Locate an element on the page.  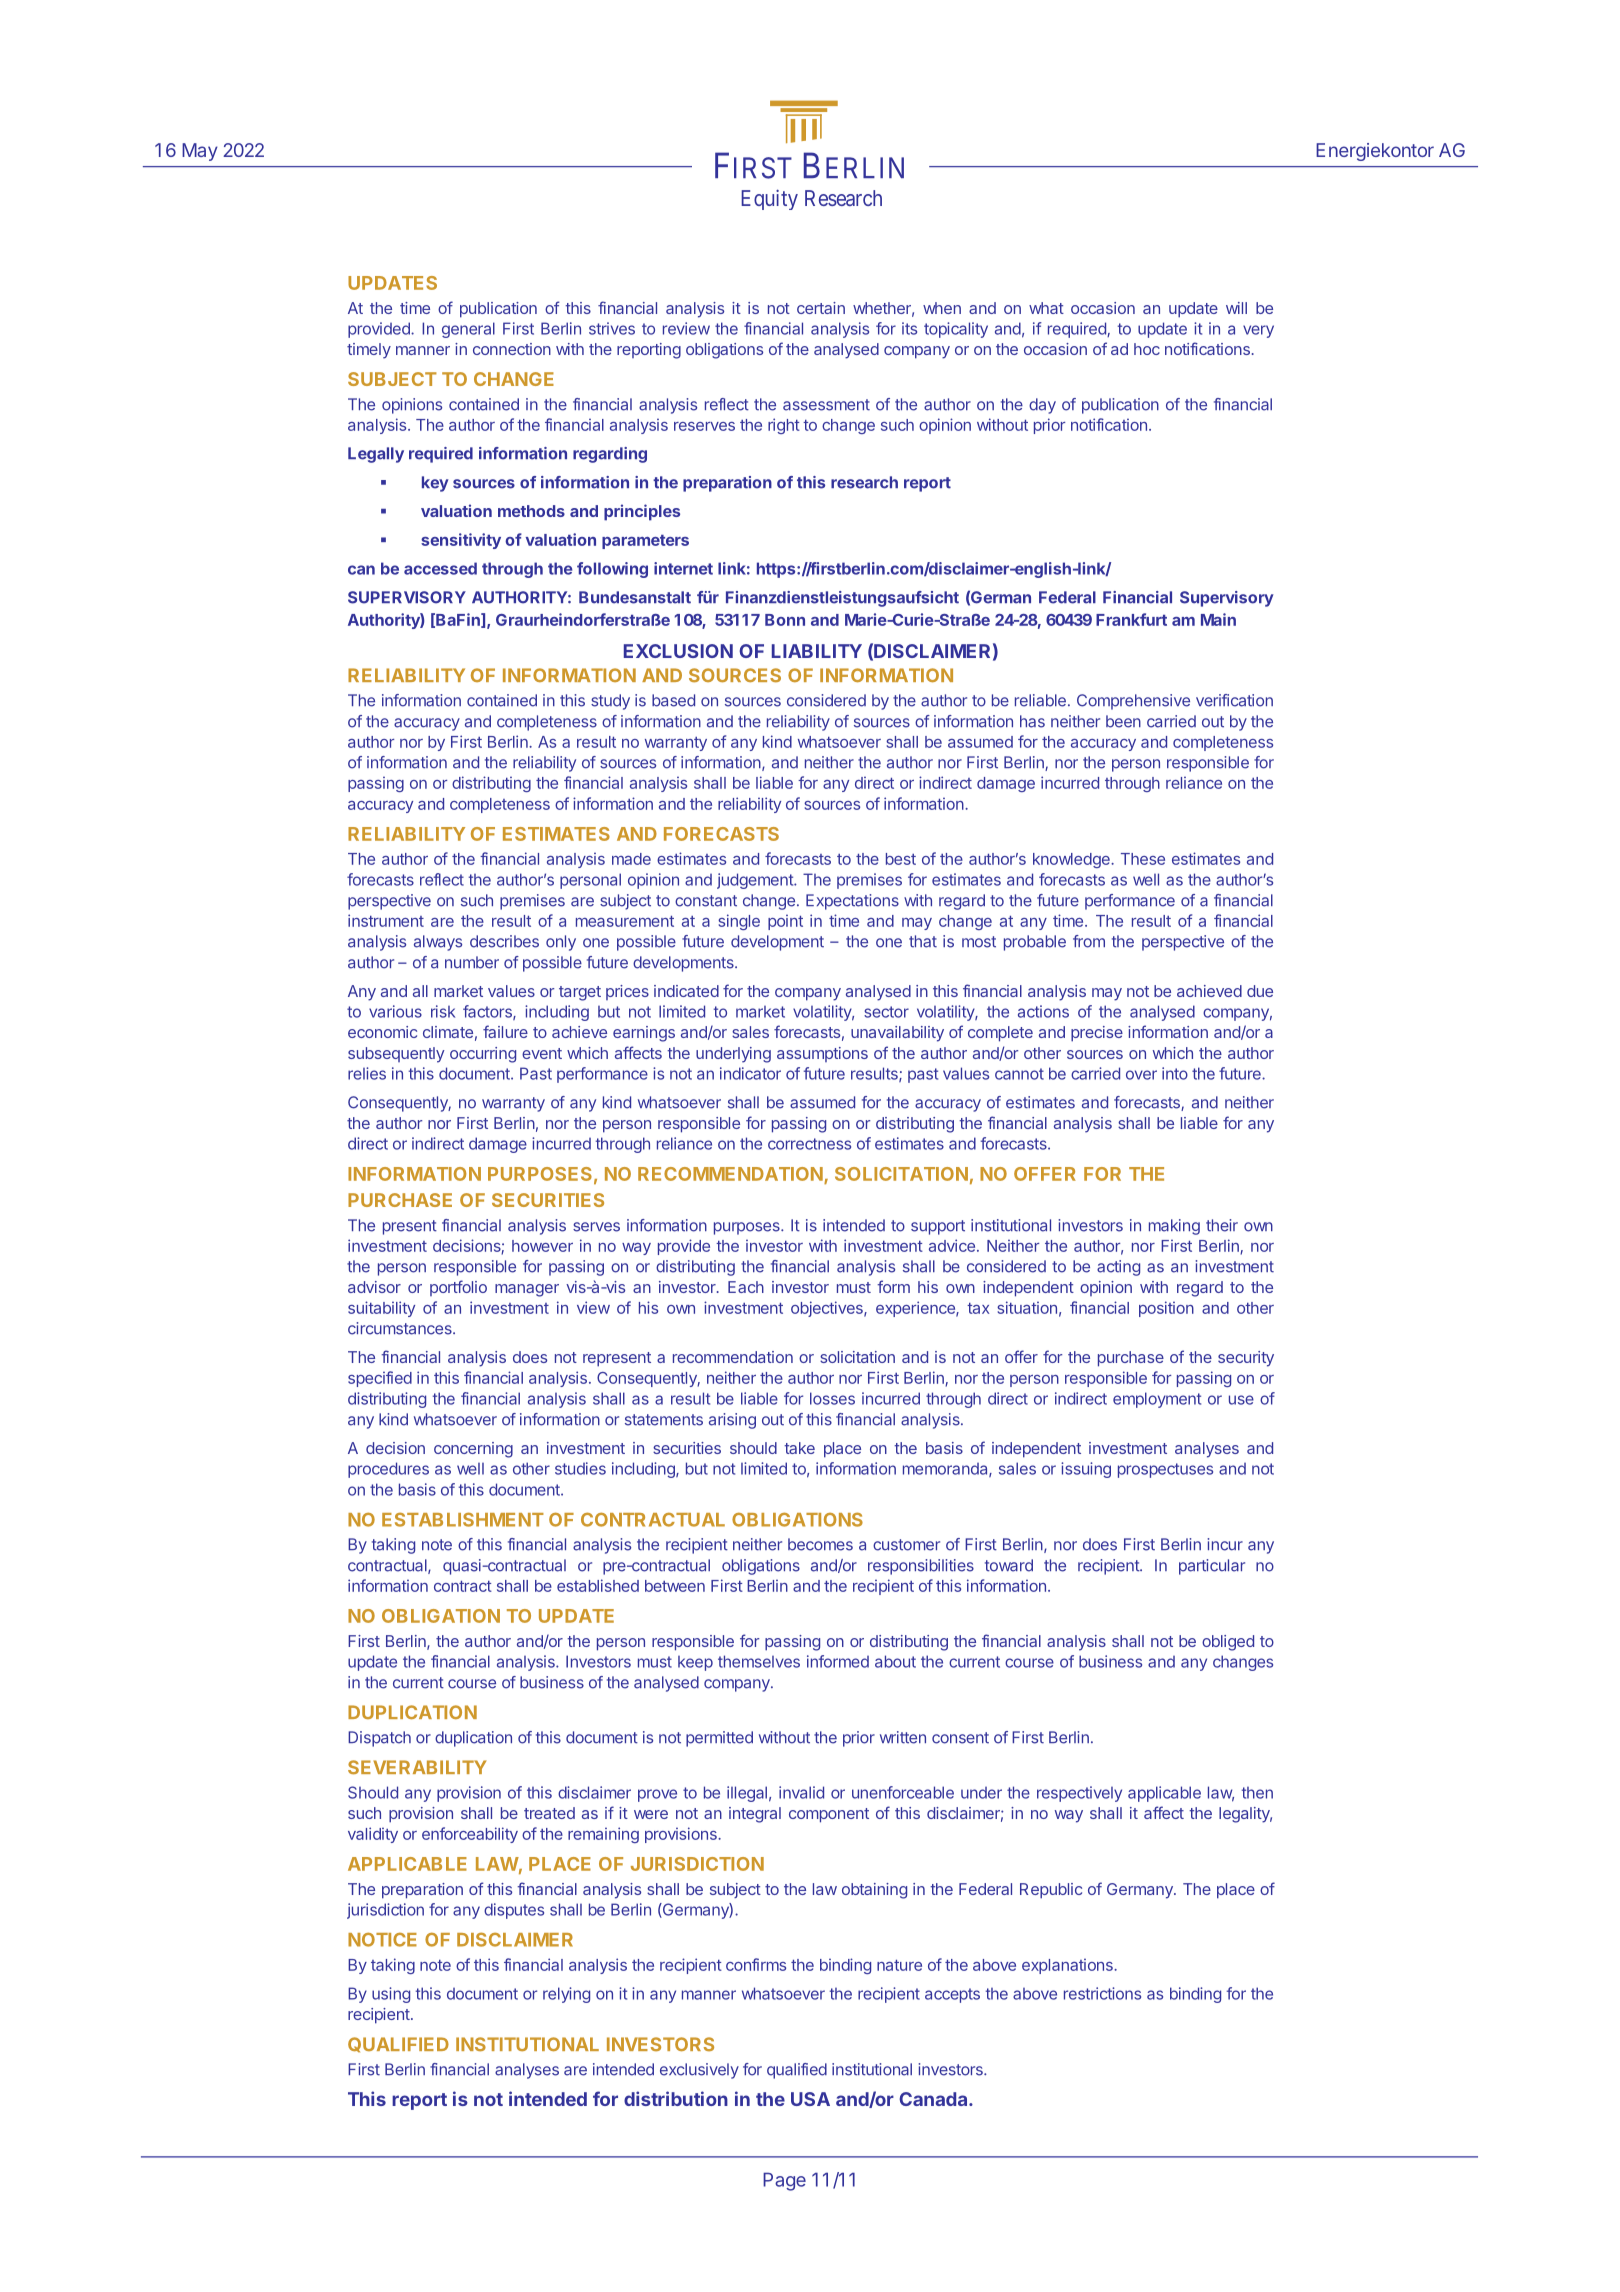
general is located at coordinates (468, 330).
